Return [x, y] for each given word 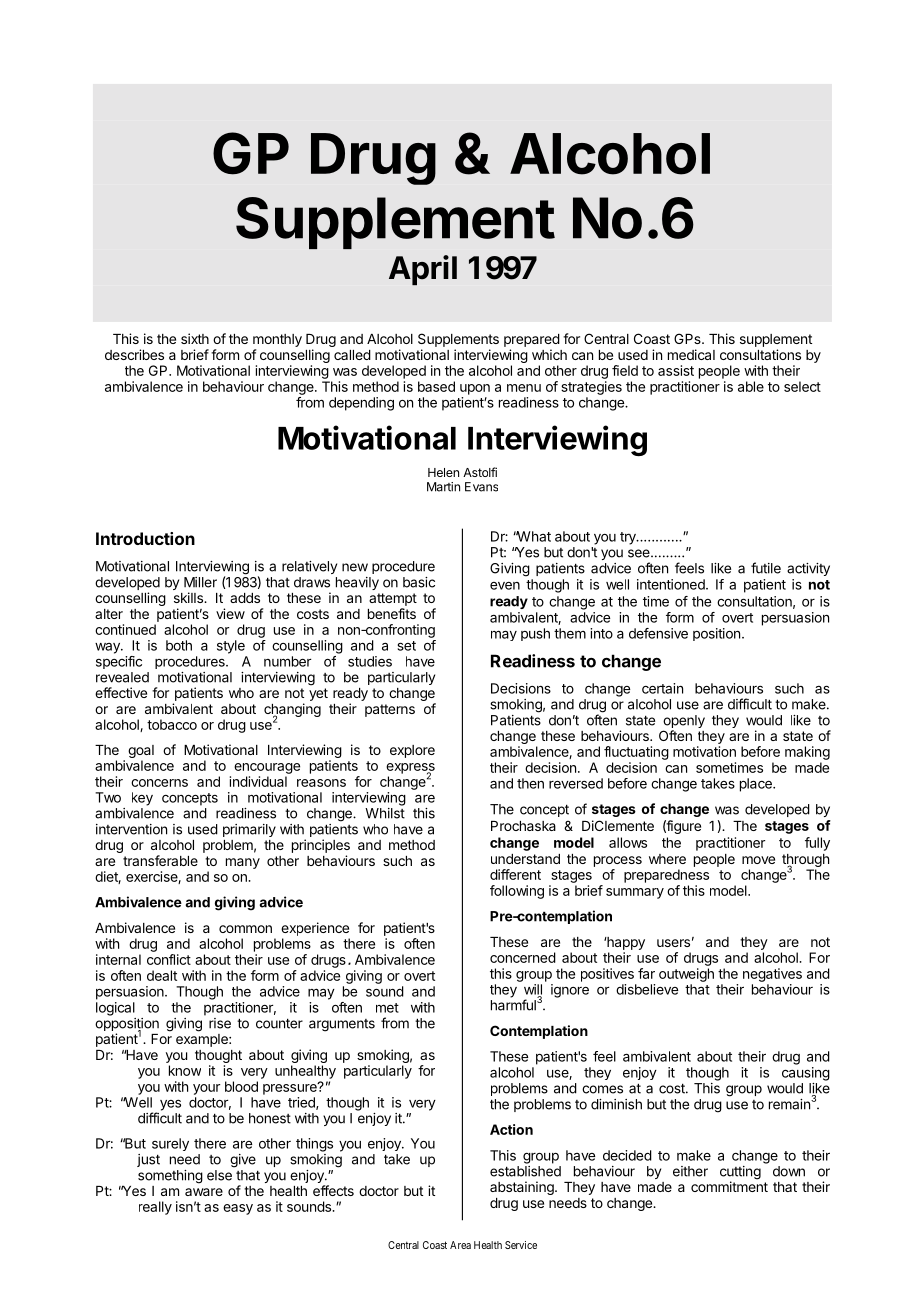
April [423, 270]
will [533, 990]
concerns [159, 783]
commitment [729, 1186]
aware [204, 1192]
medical [691, 354]
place [757, 785]
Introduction [145, 538]
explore [412, 751]
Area [460, 1245]
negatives [772, 975]
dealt [162, 975]
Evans [481, 487]
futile [766, 568]
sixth [195, 338]
